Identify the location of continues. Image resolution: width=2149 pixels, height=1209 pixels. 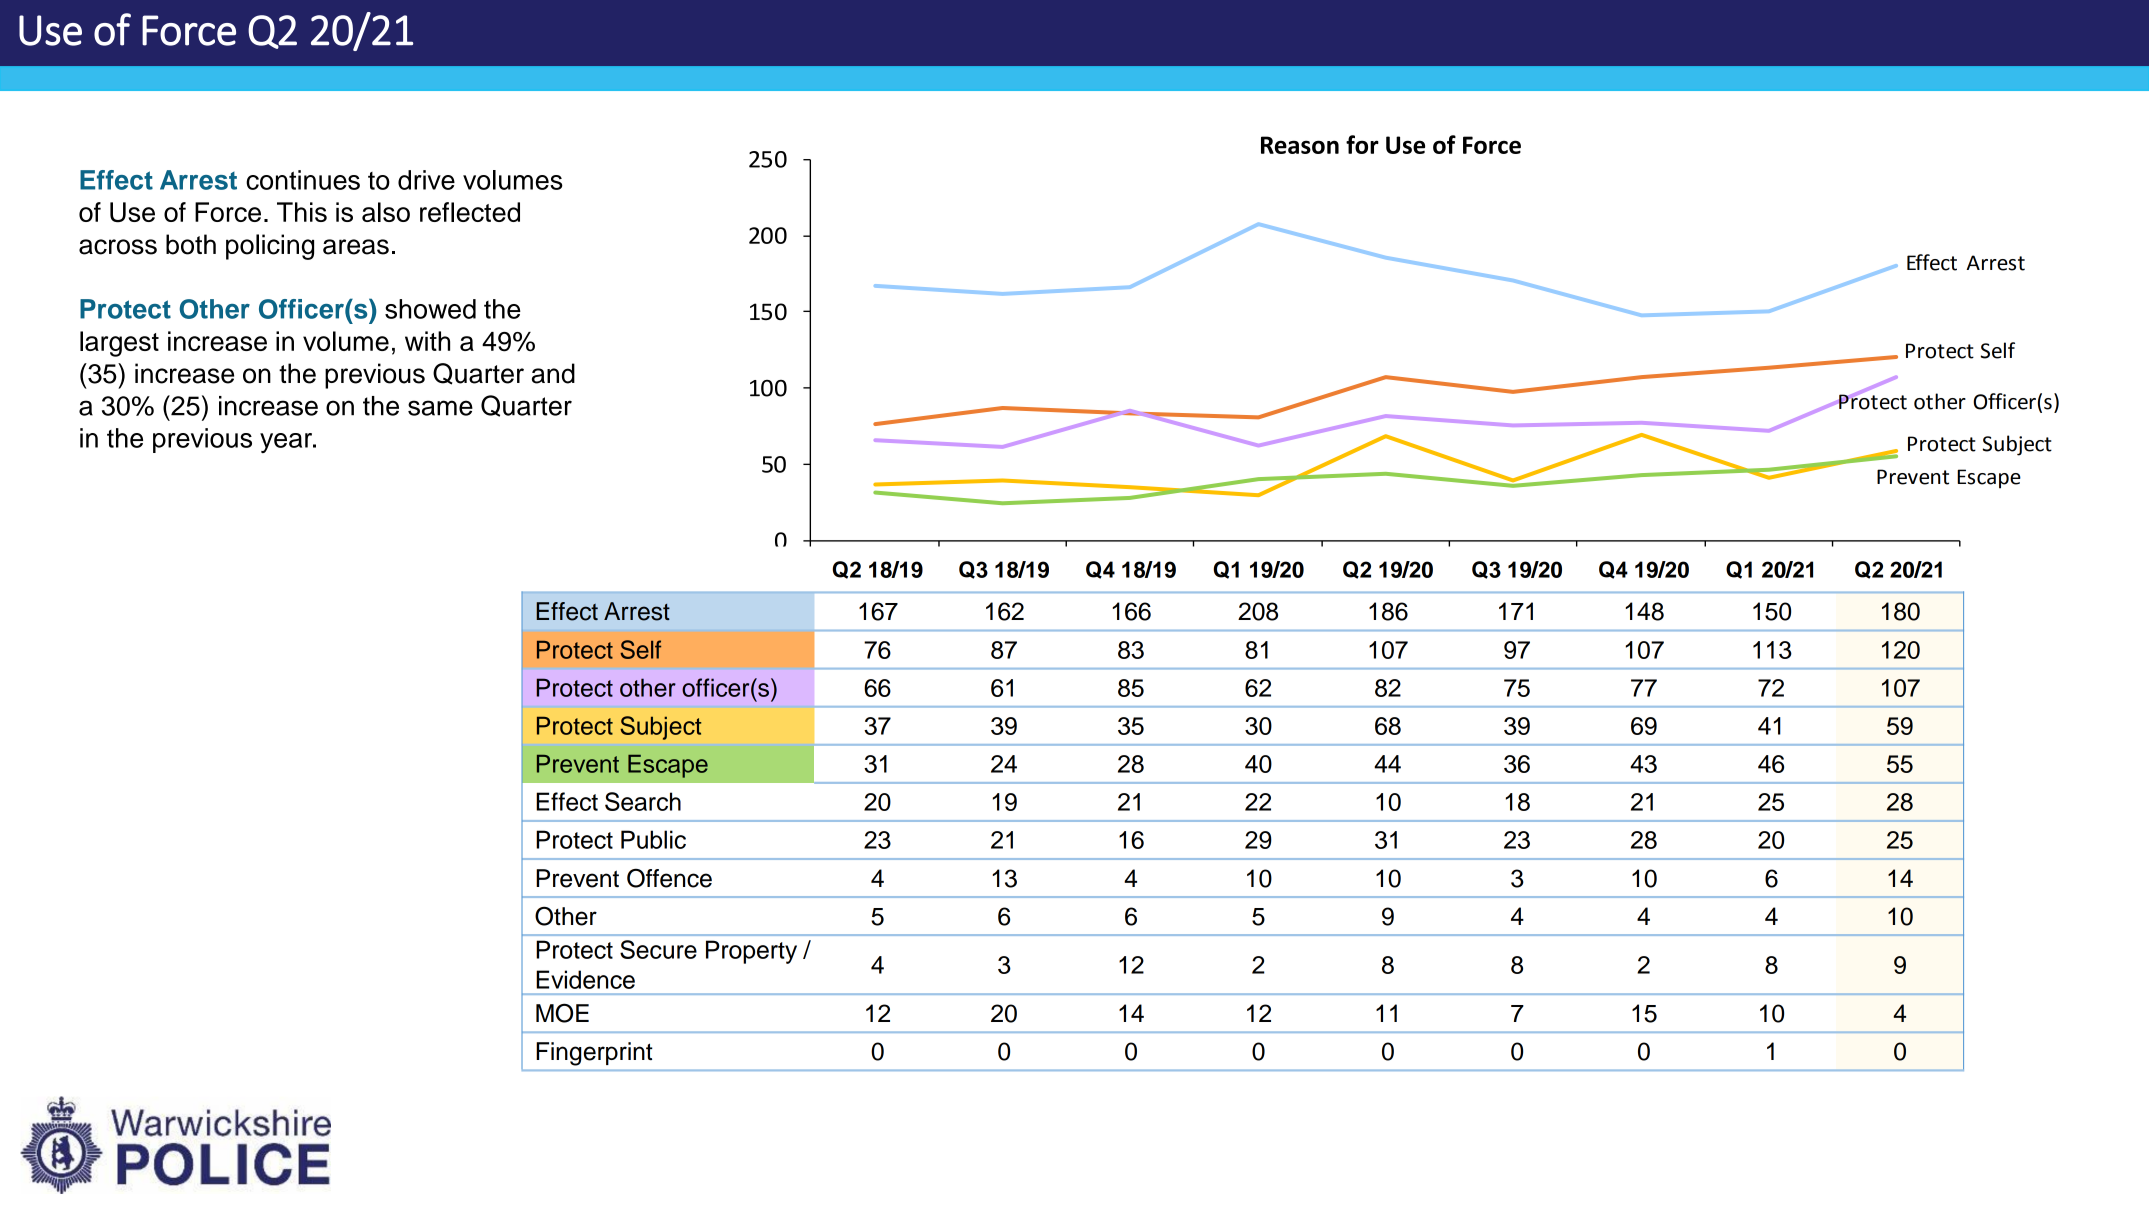
(303, 180).
